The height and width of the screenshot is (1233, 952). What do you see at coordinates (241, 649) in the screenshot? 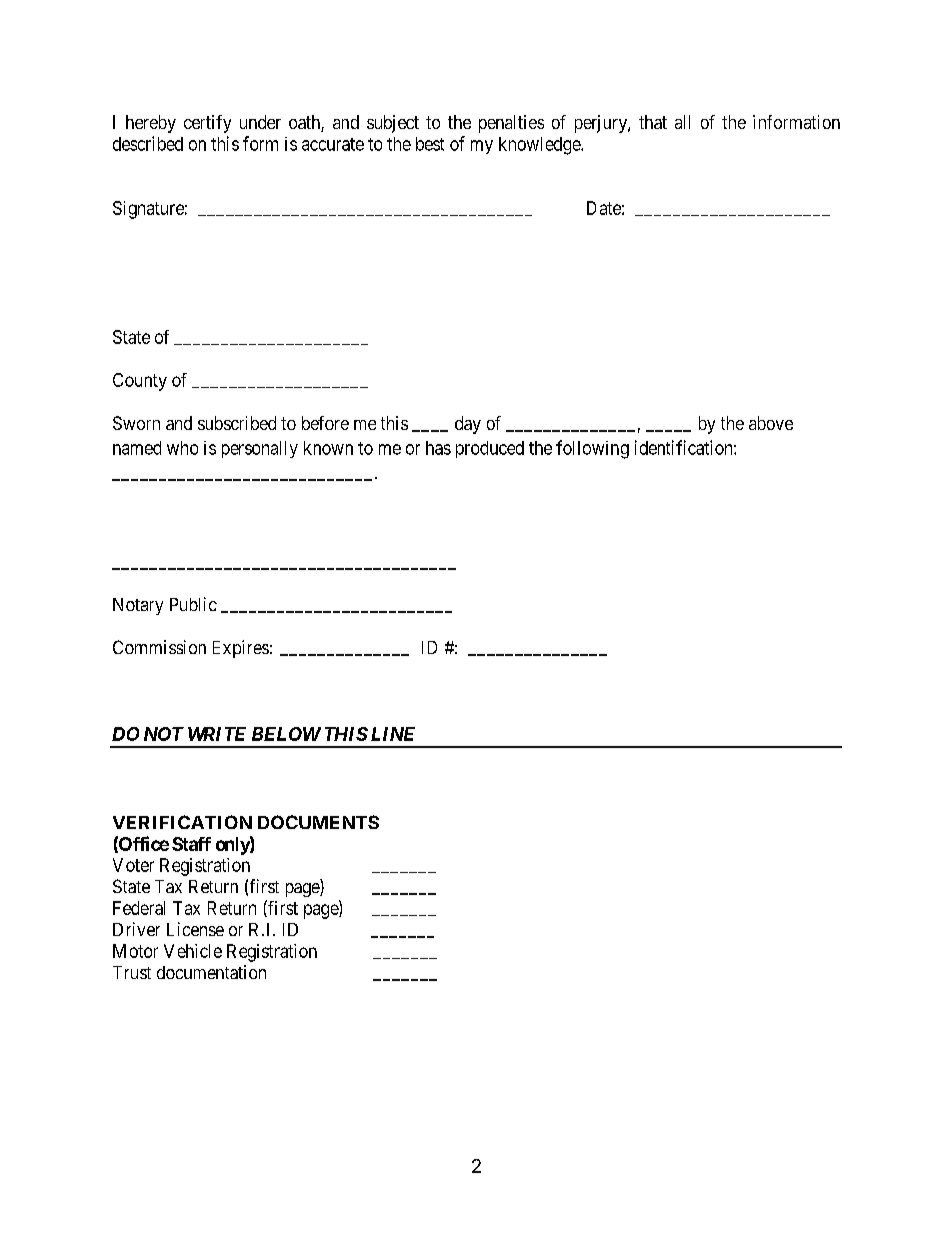
I see `Expires` at bounding box center [241, 649].
